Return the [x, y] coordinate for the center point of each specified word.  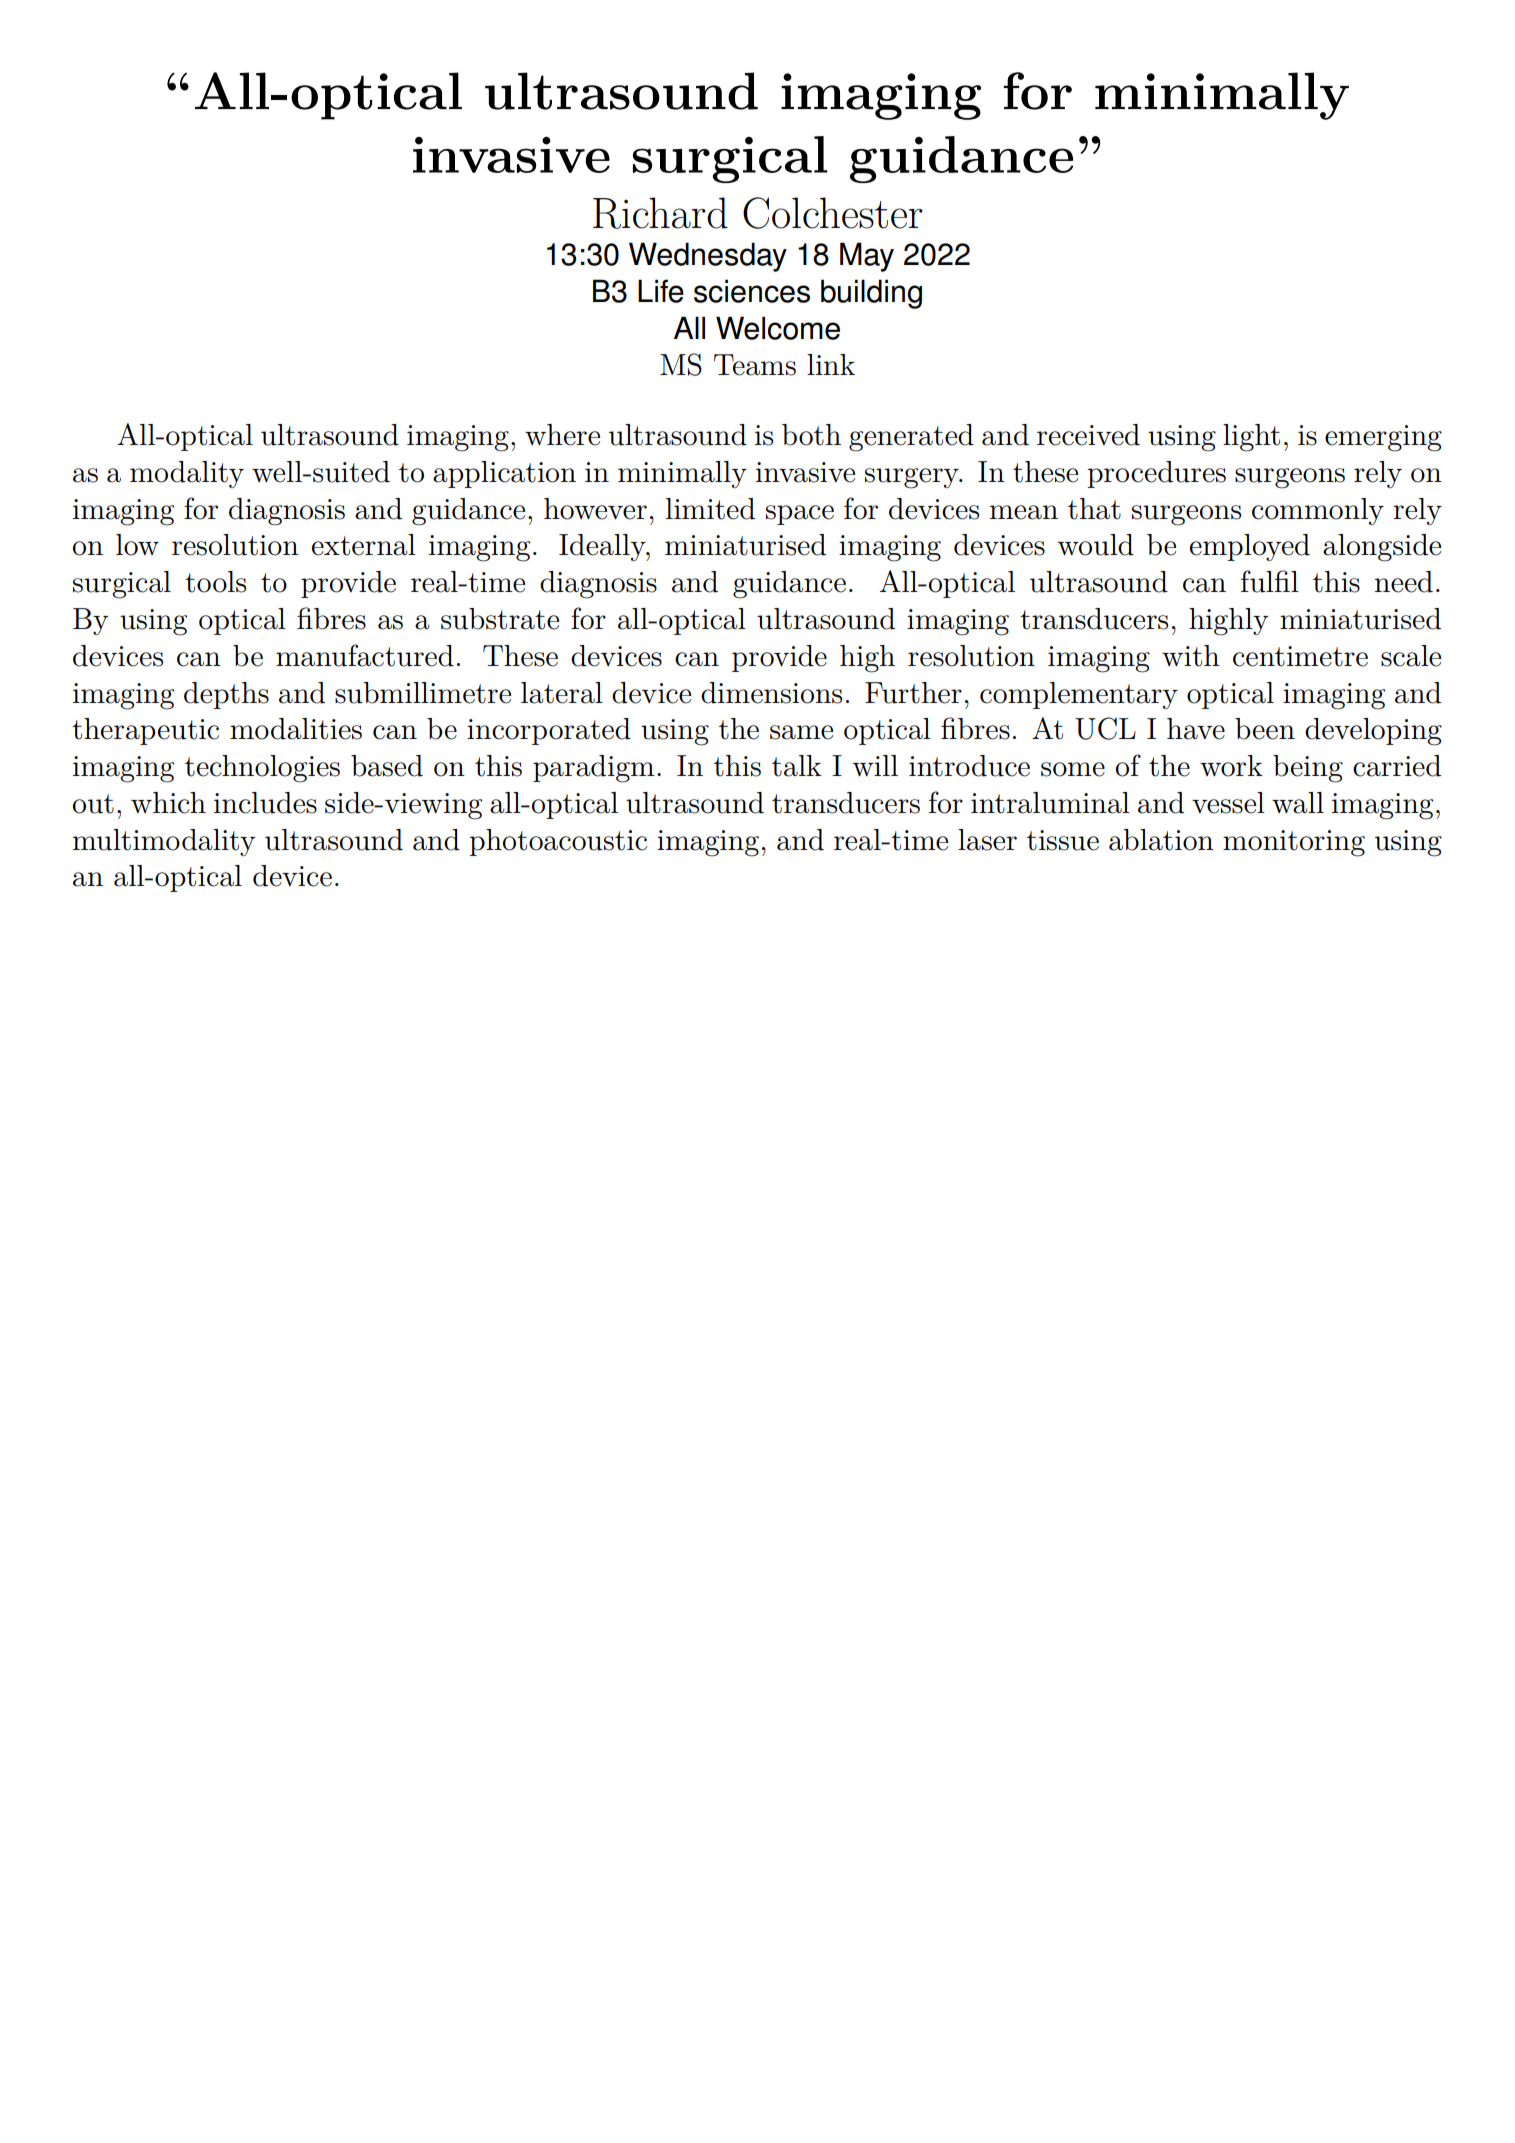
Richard [660, 213]
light [1251, 438]
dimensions [771, 693]
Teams [755, 365]
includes [265, 803]
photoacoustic [558, 842]
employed [1250, 547]
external [364, 545]
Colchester [833, 213]
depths [226, 695]
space [800, 515]
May [867, 257]
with [1191, 656]
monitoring [1294, 843]
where [562, 435]
